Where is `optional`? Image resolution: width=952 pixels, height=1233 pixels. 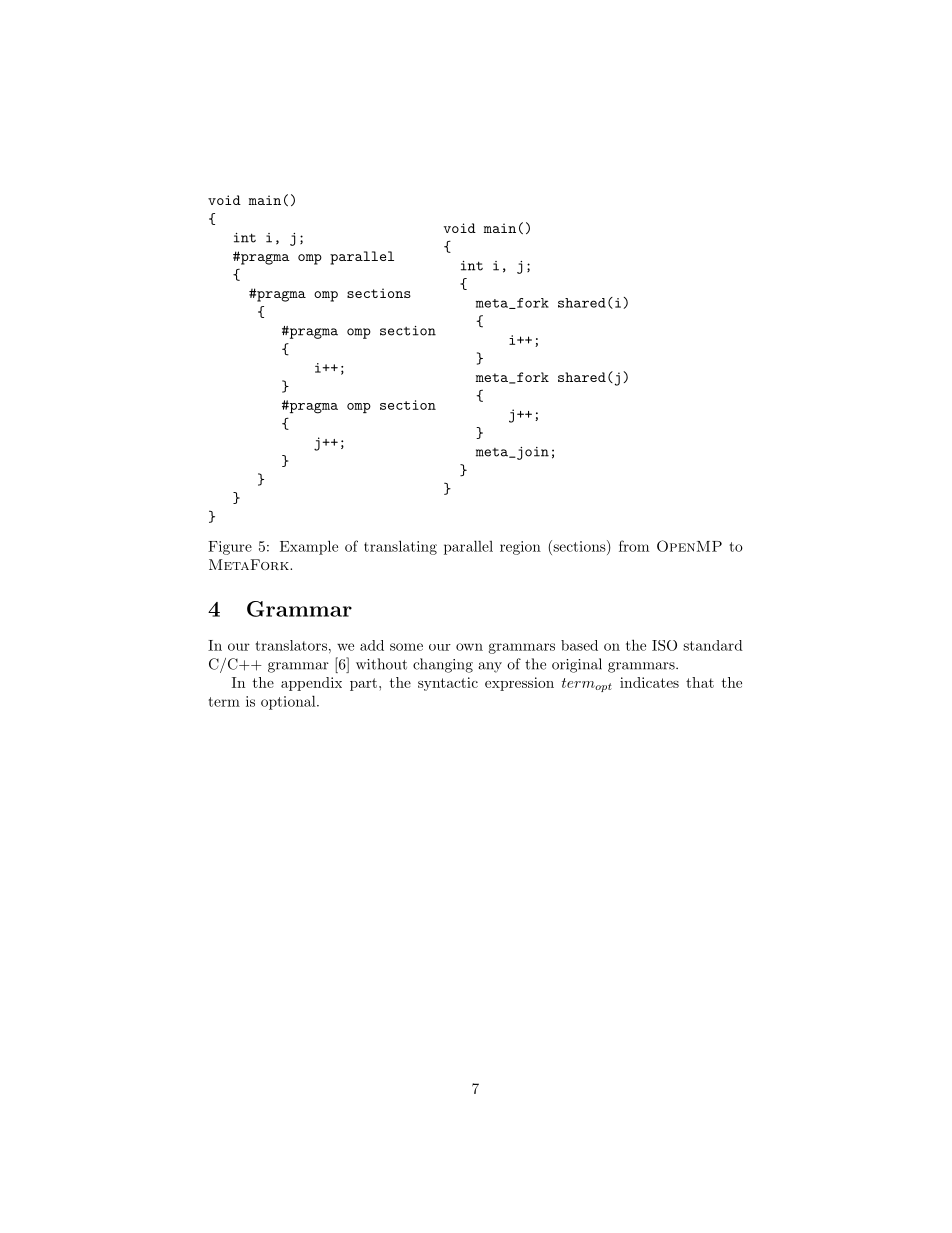
optional is located at coordinates (289, 702).
